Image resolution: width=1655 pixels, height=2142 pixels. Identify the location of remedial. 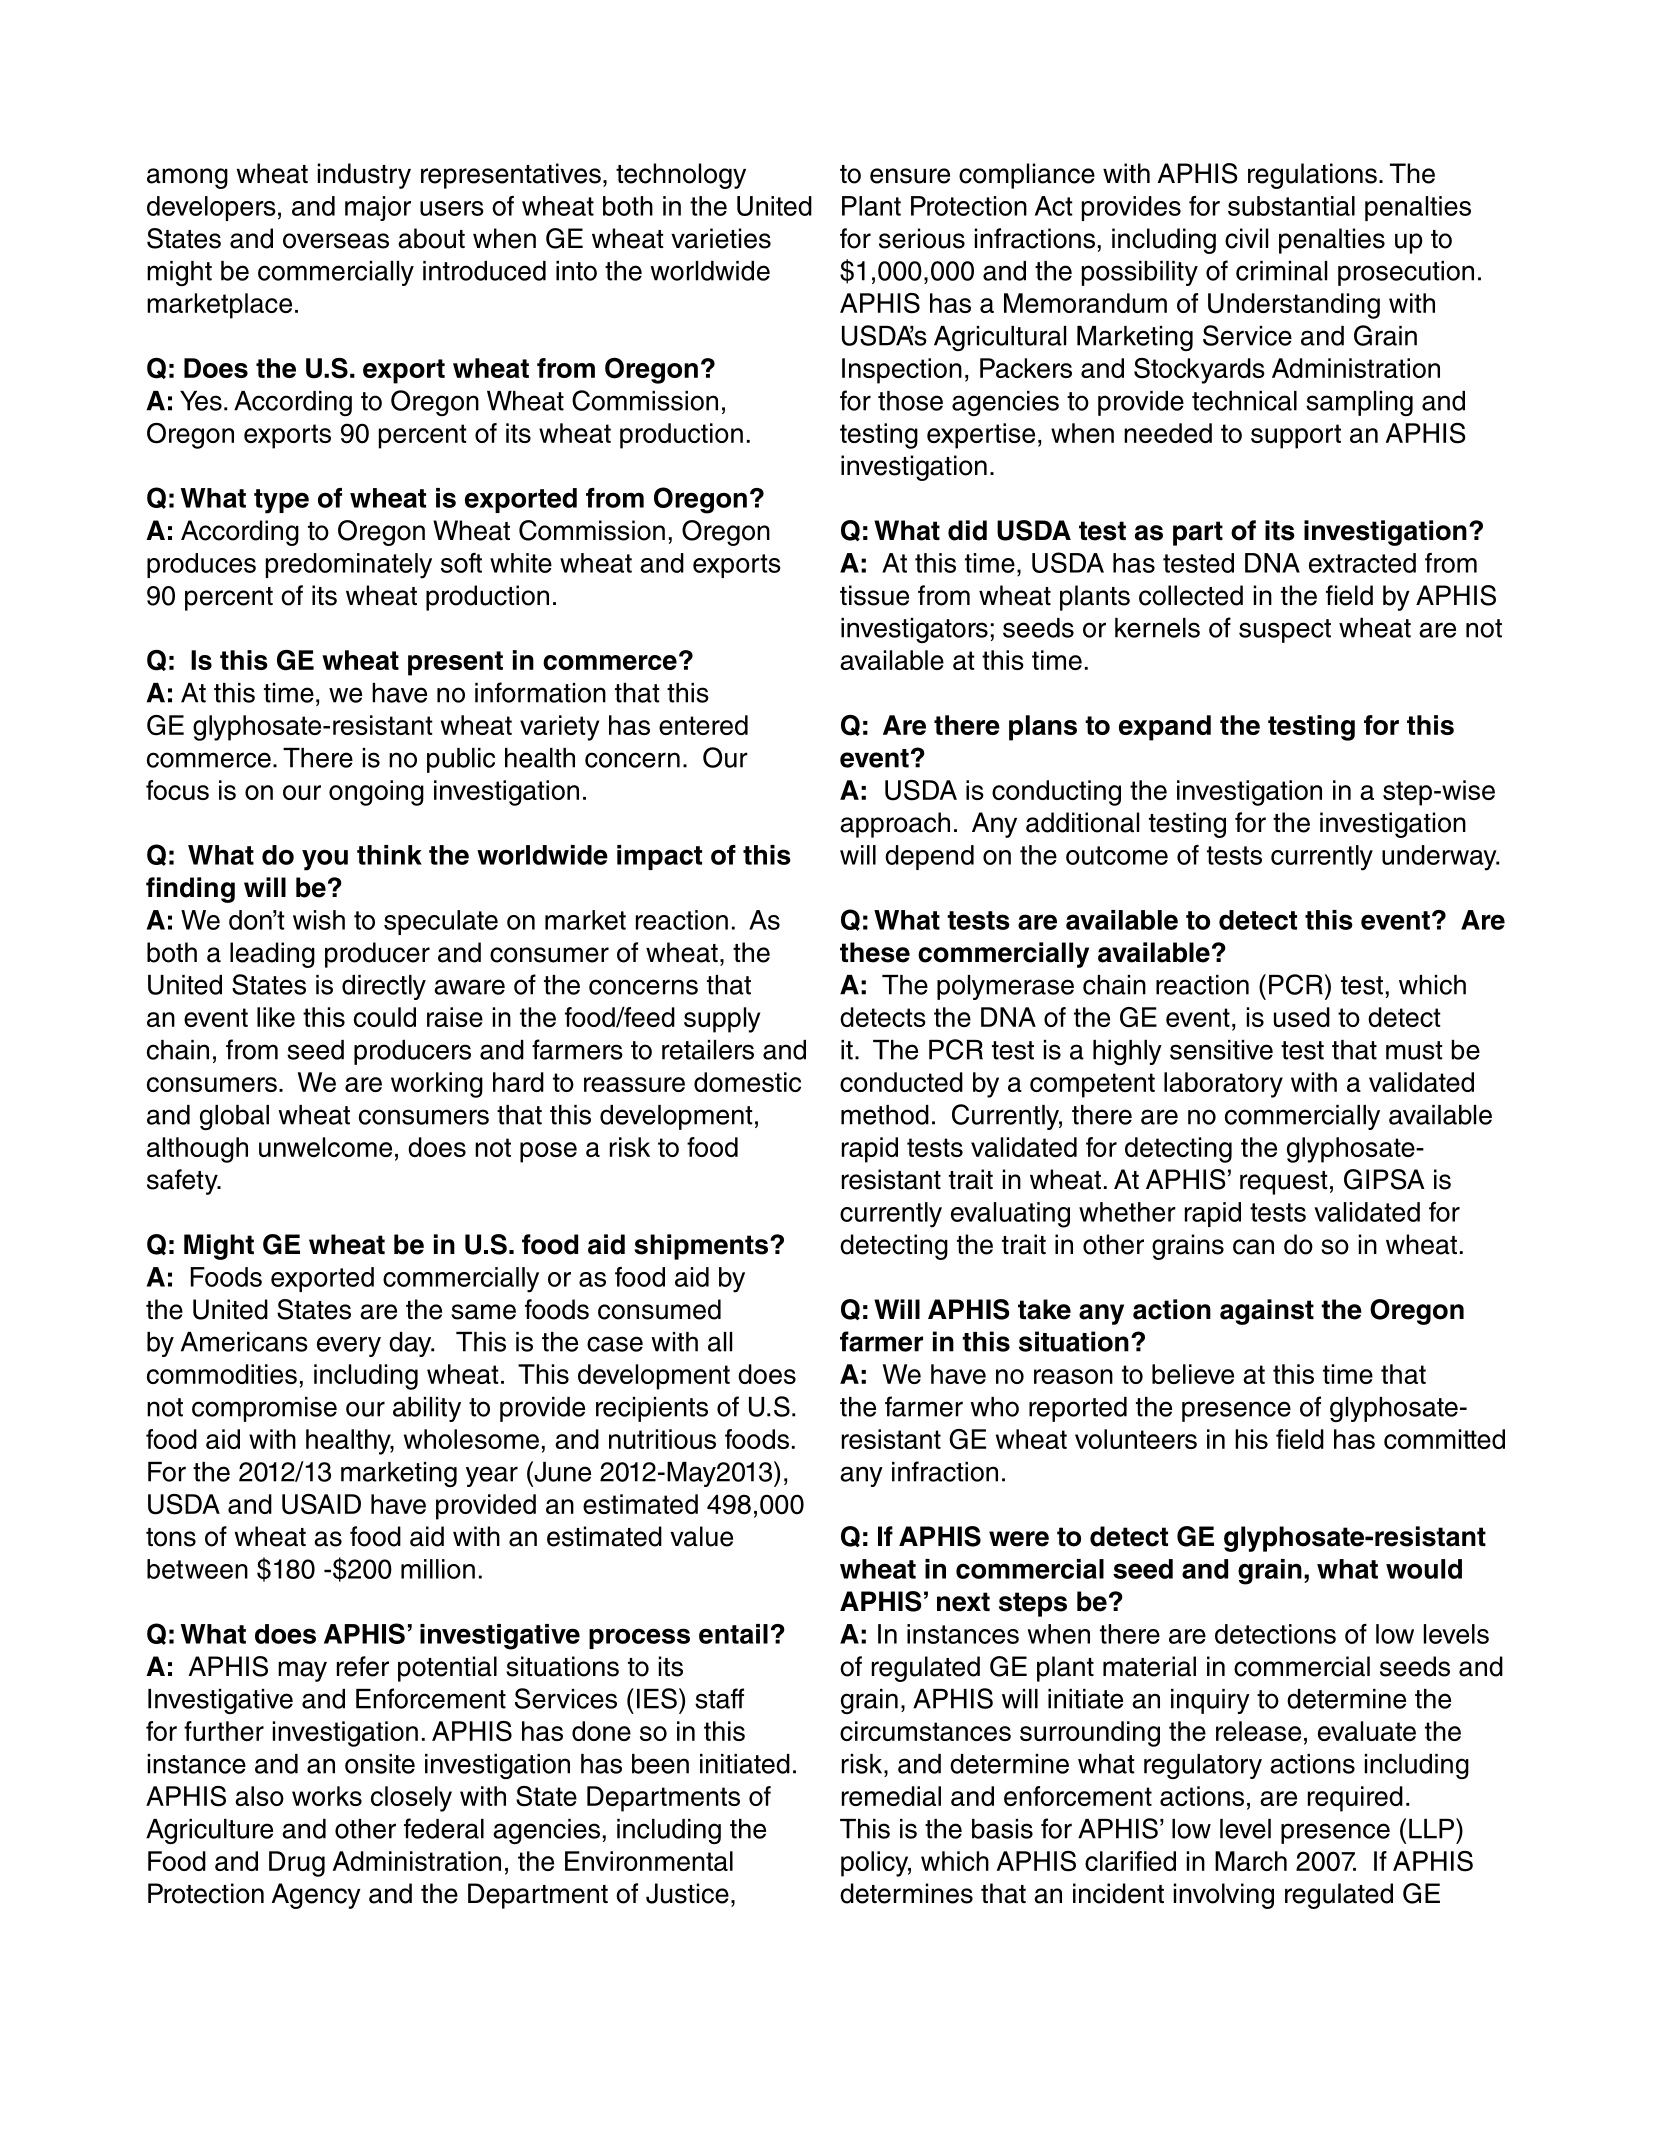
(891, 1796).
